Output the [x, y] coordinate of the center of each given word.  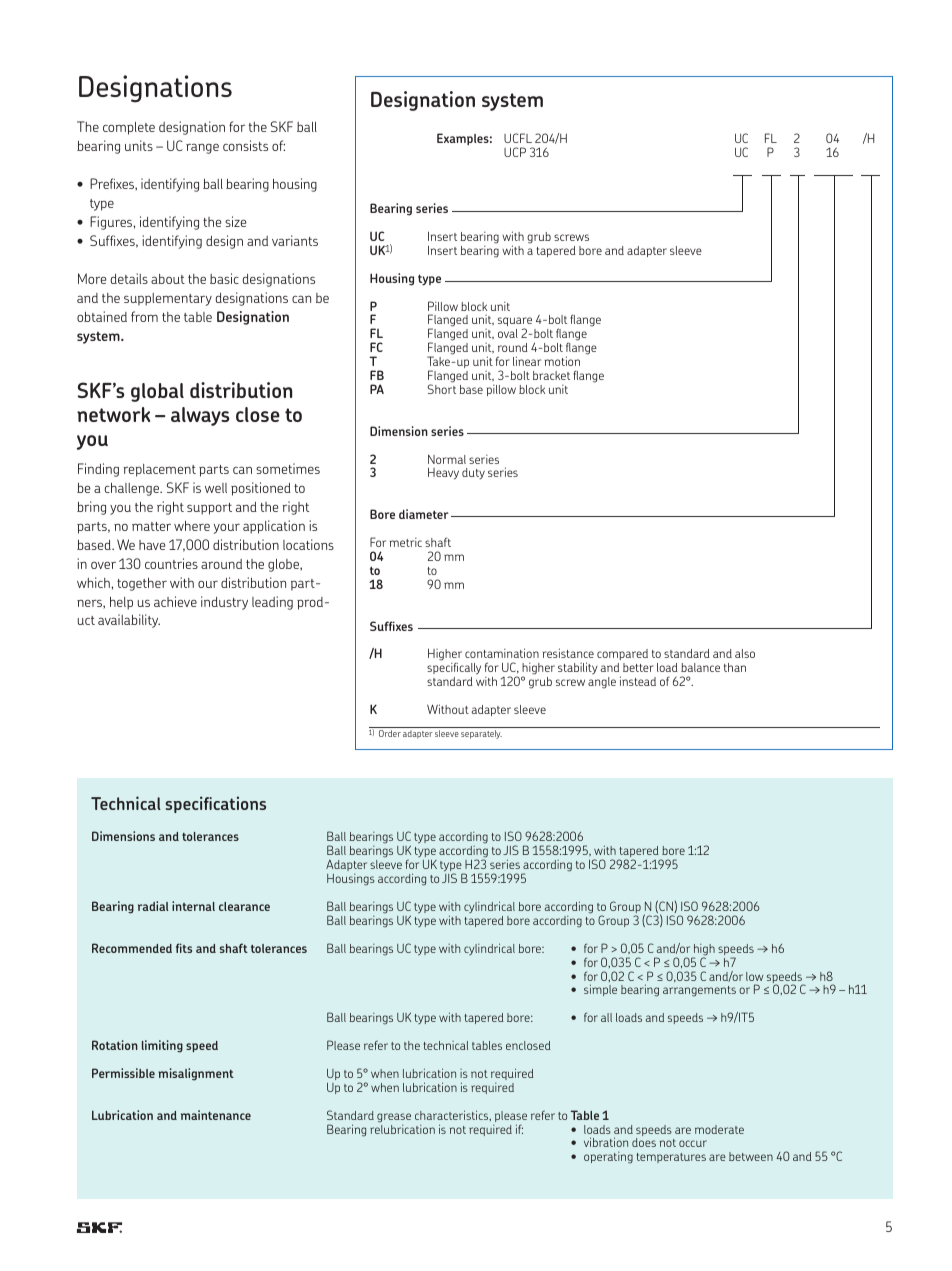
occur [693, 1143]
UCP [515, 152]
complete [129, 128]
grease [394, 1118]
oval [508, 333]
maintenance [216, 1115]
